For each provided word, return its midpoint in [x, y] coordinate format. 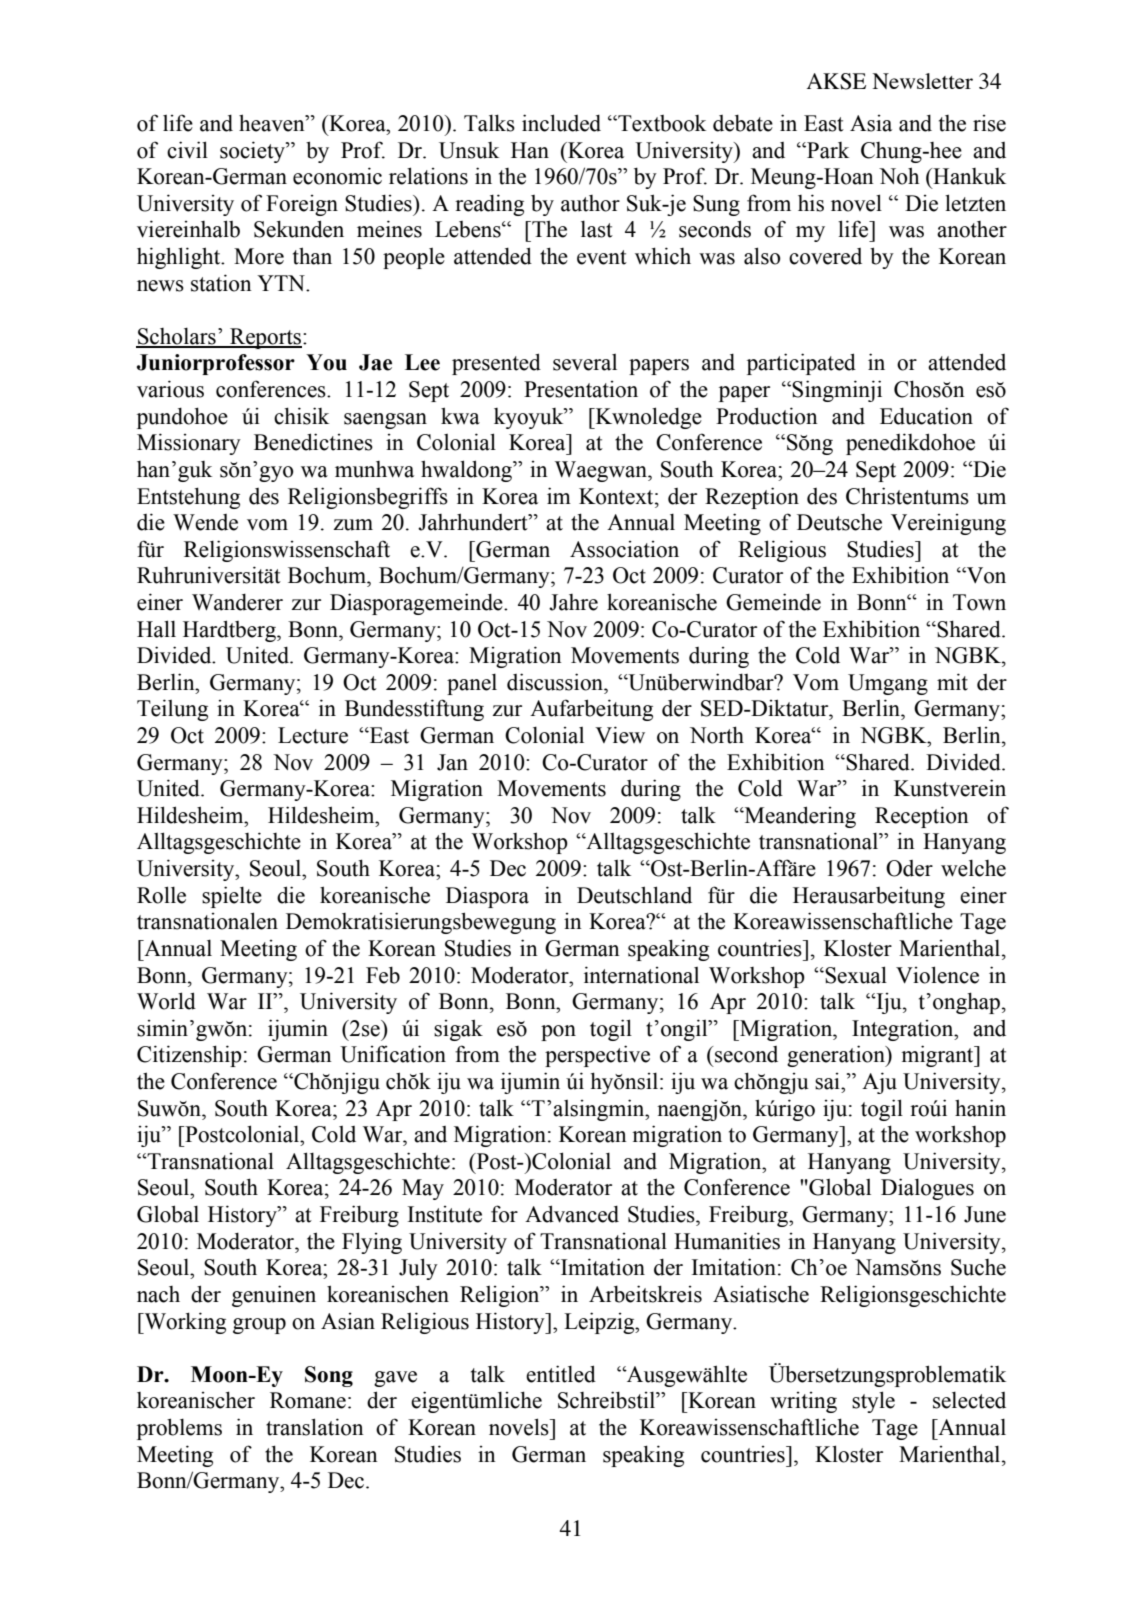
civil [187, 150]
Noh [899, 176]
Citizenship [189, 1056]
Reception [922, 817]
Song [329, 1376]
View [620, 735]
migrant [938, 1056]
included [561, 123]
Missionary [189, 444]
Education [926, 416]
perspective [597, 1056]
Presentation [581, 389]
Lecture [313, 735]
